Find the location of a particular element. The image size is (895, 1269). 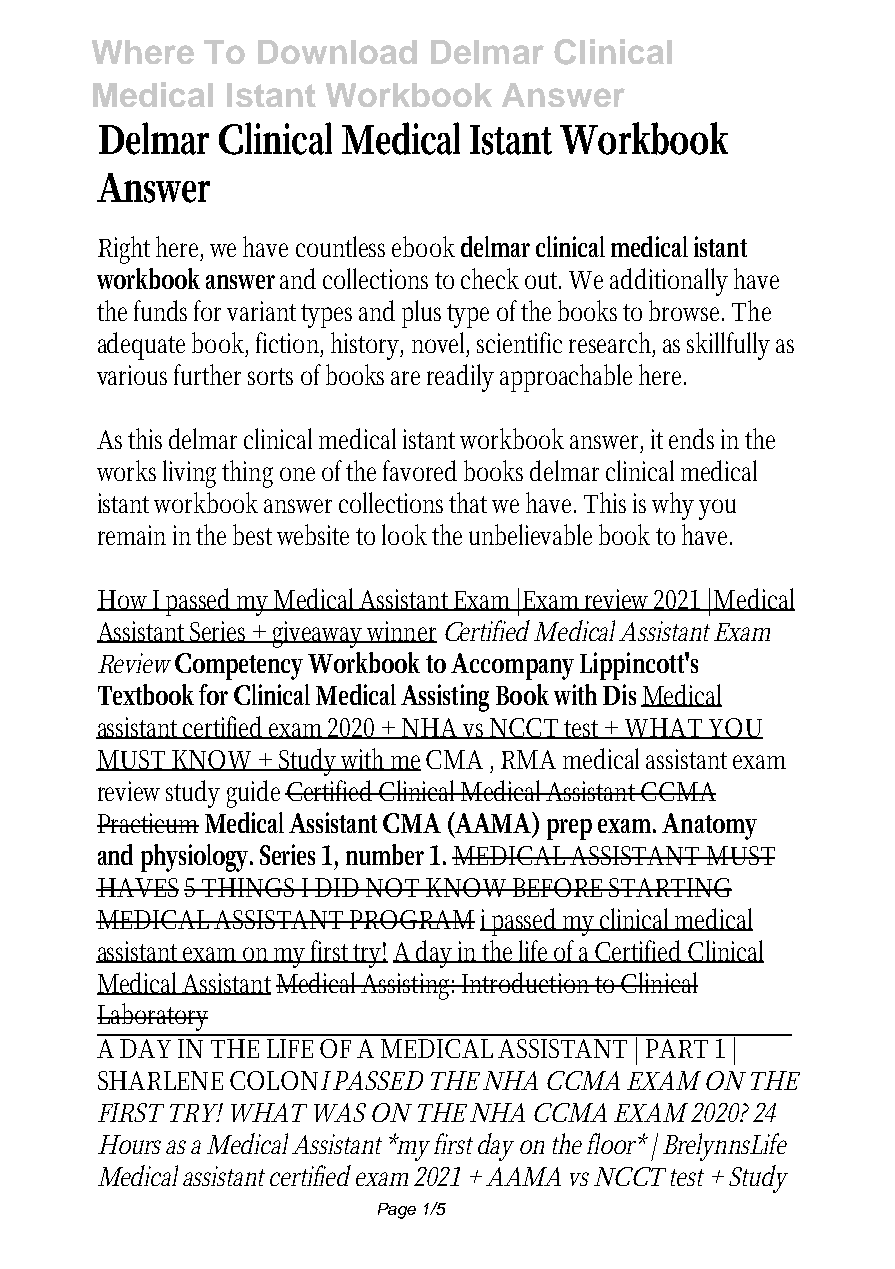

STARTING is located at coordinates (670, 887).
